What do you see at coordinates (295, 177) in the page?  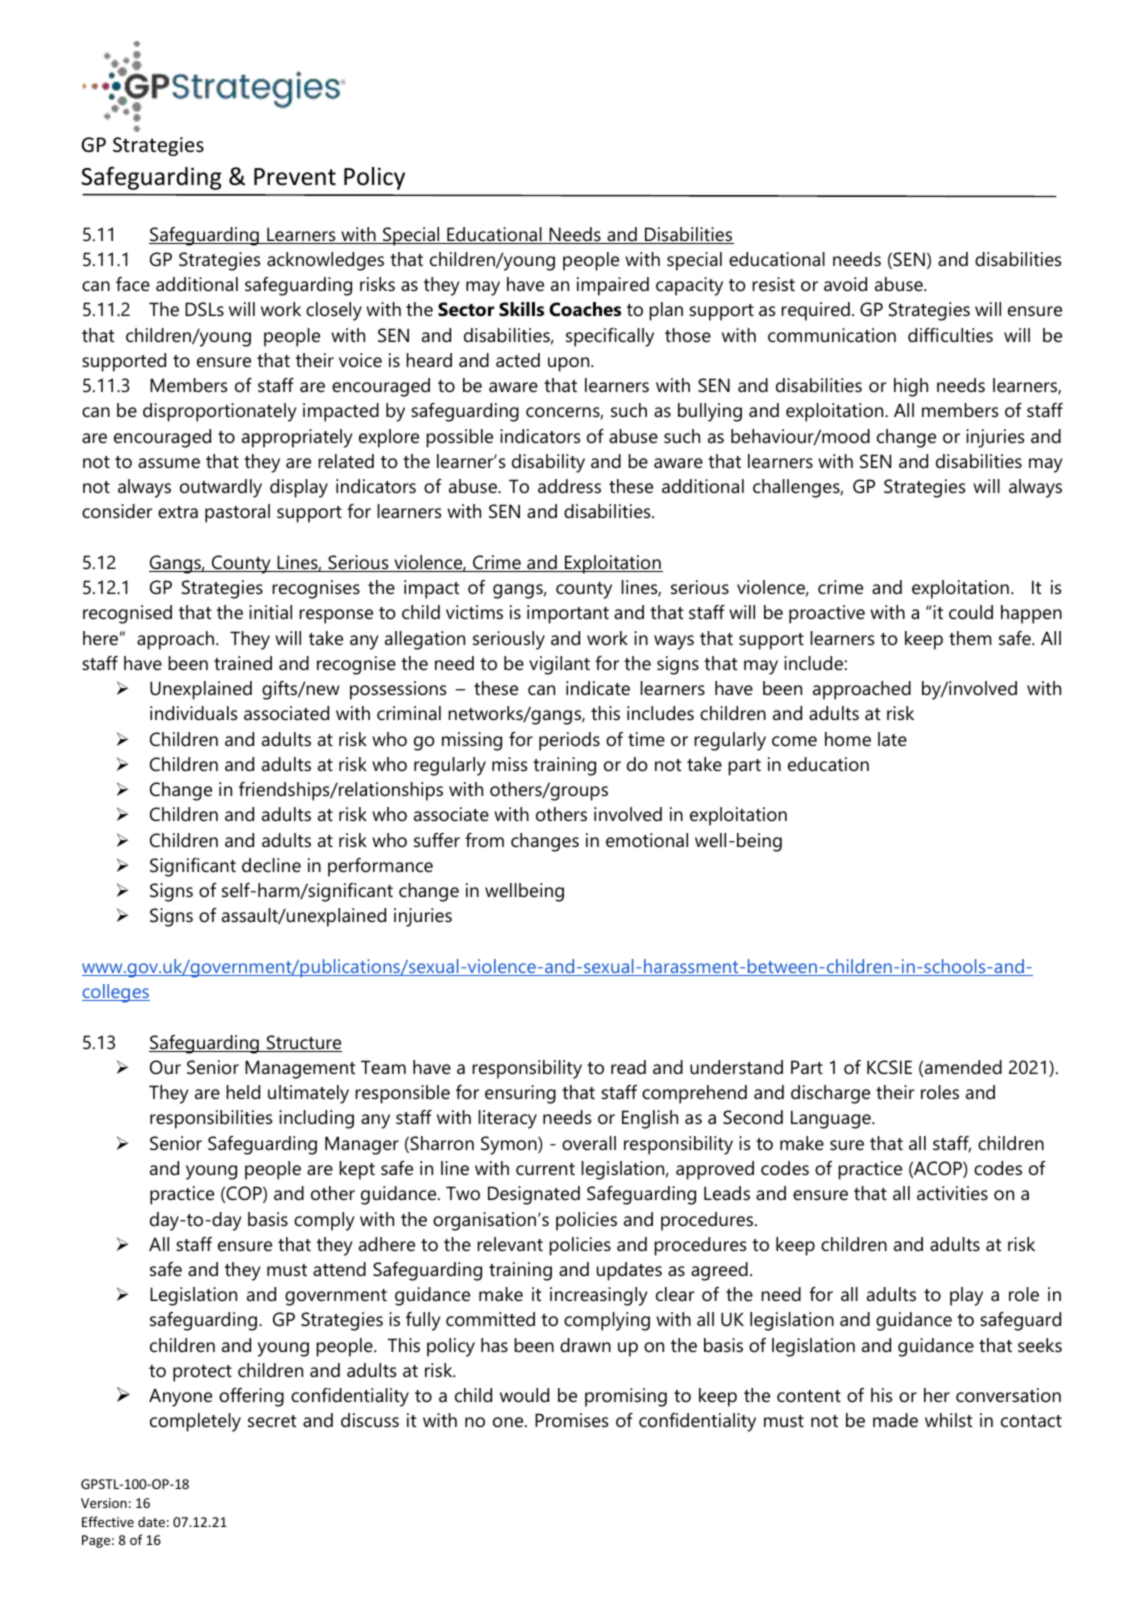 I see `Prevent` at bounding box center [295, 177].
